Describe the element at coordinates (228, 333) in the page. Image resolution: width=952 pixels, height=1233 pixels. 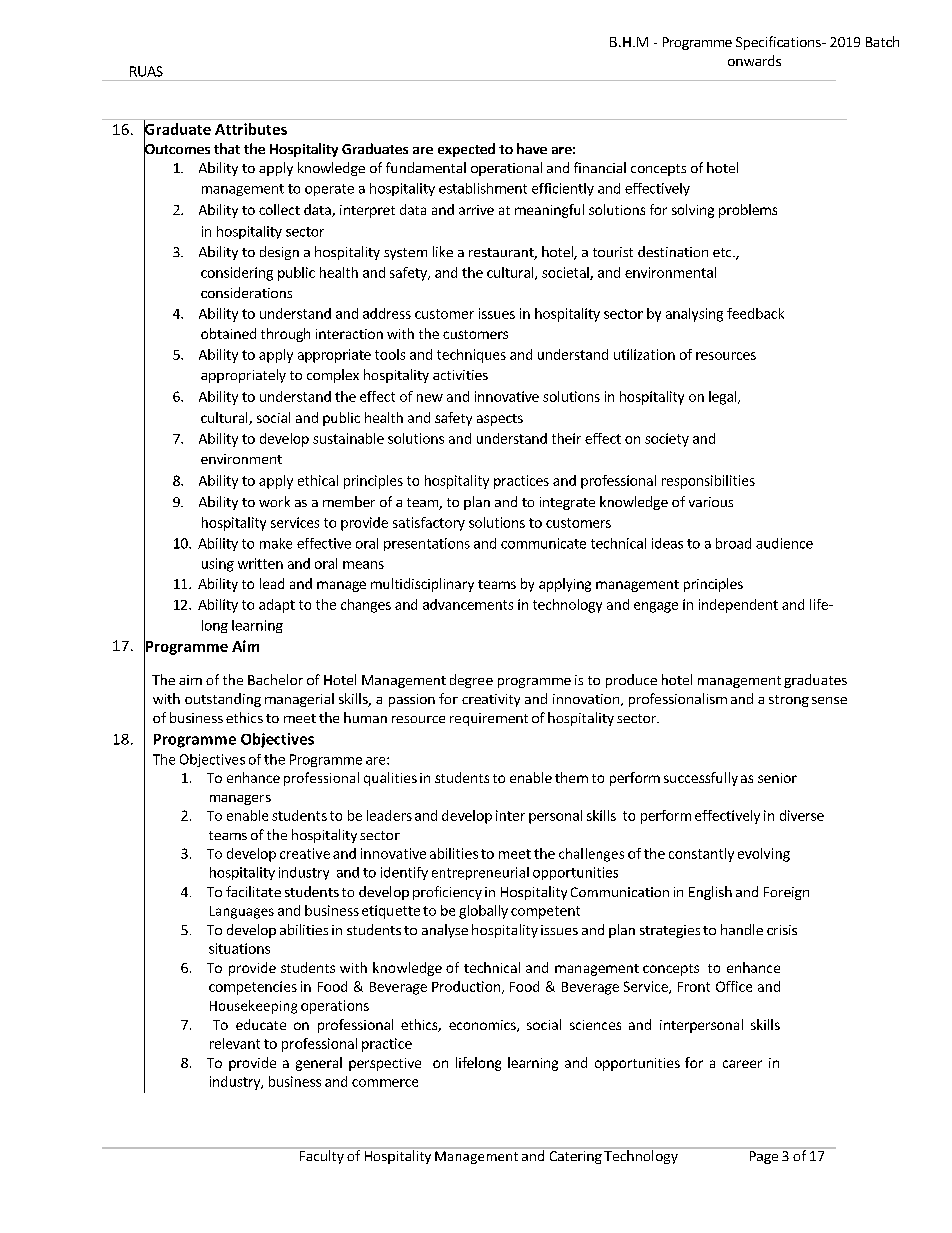
I see `obtained` at that location.
